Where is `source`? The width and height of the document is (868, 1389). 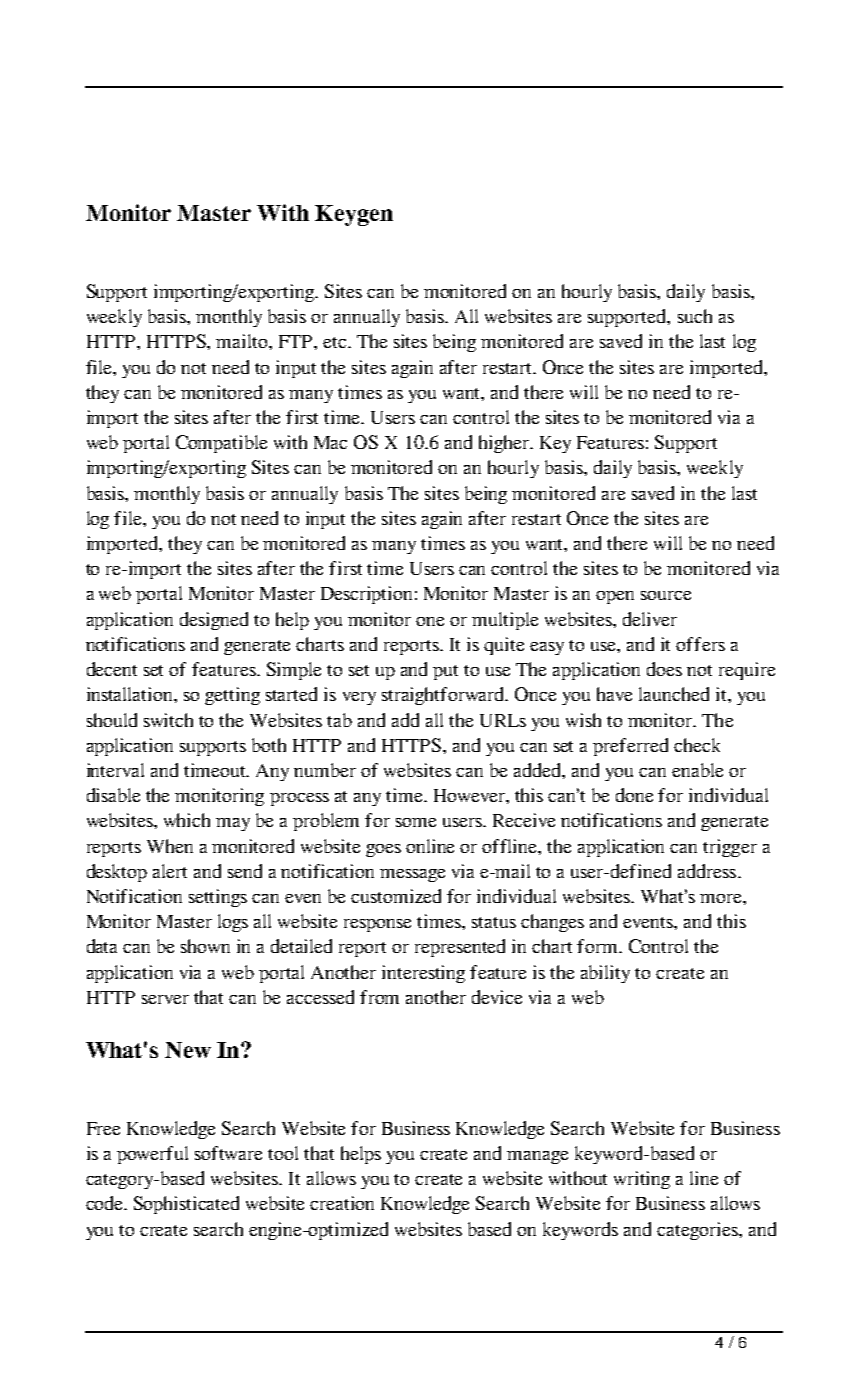 source is located at coordinates (666, 595).
